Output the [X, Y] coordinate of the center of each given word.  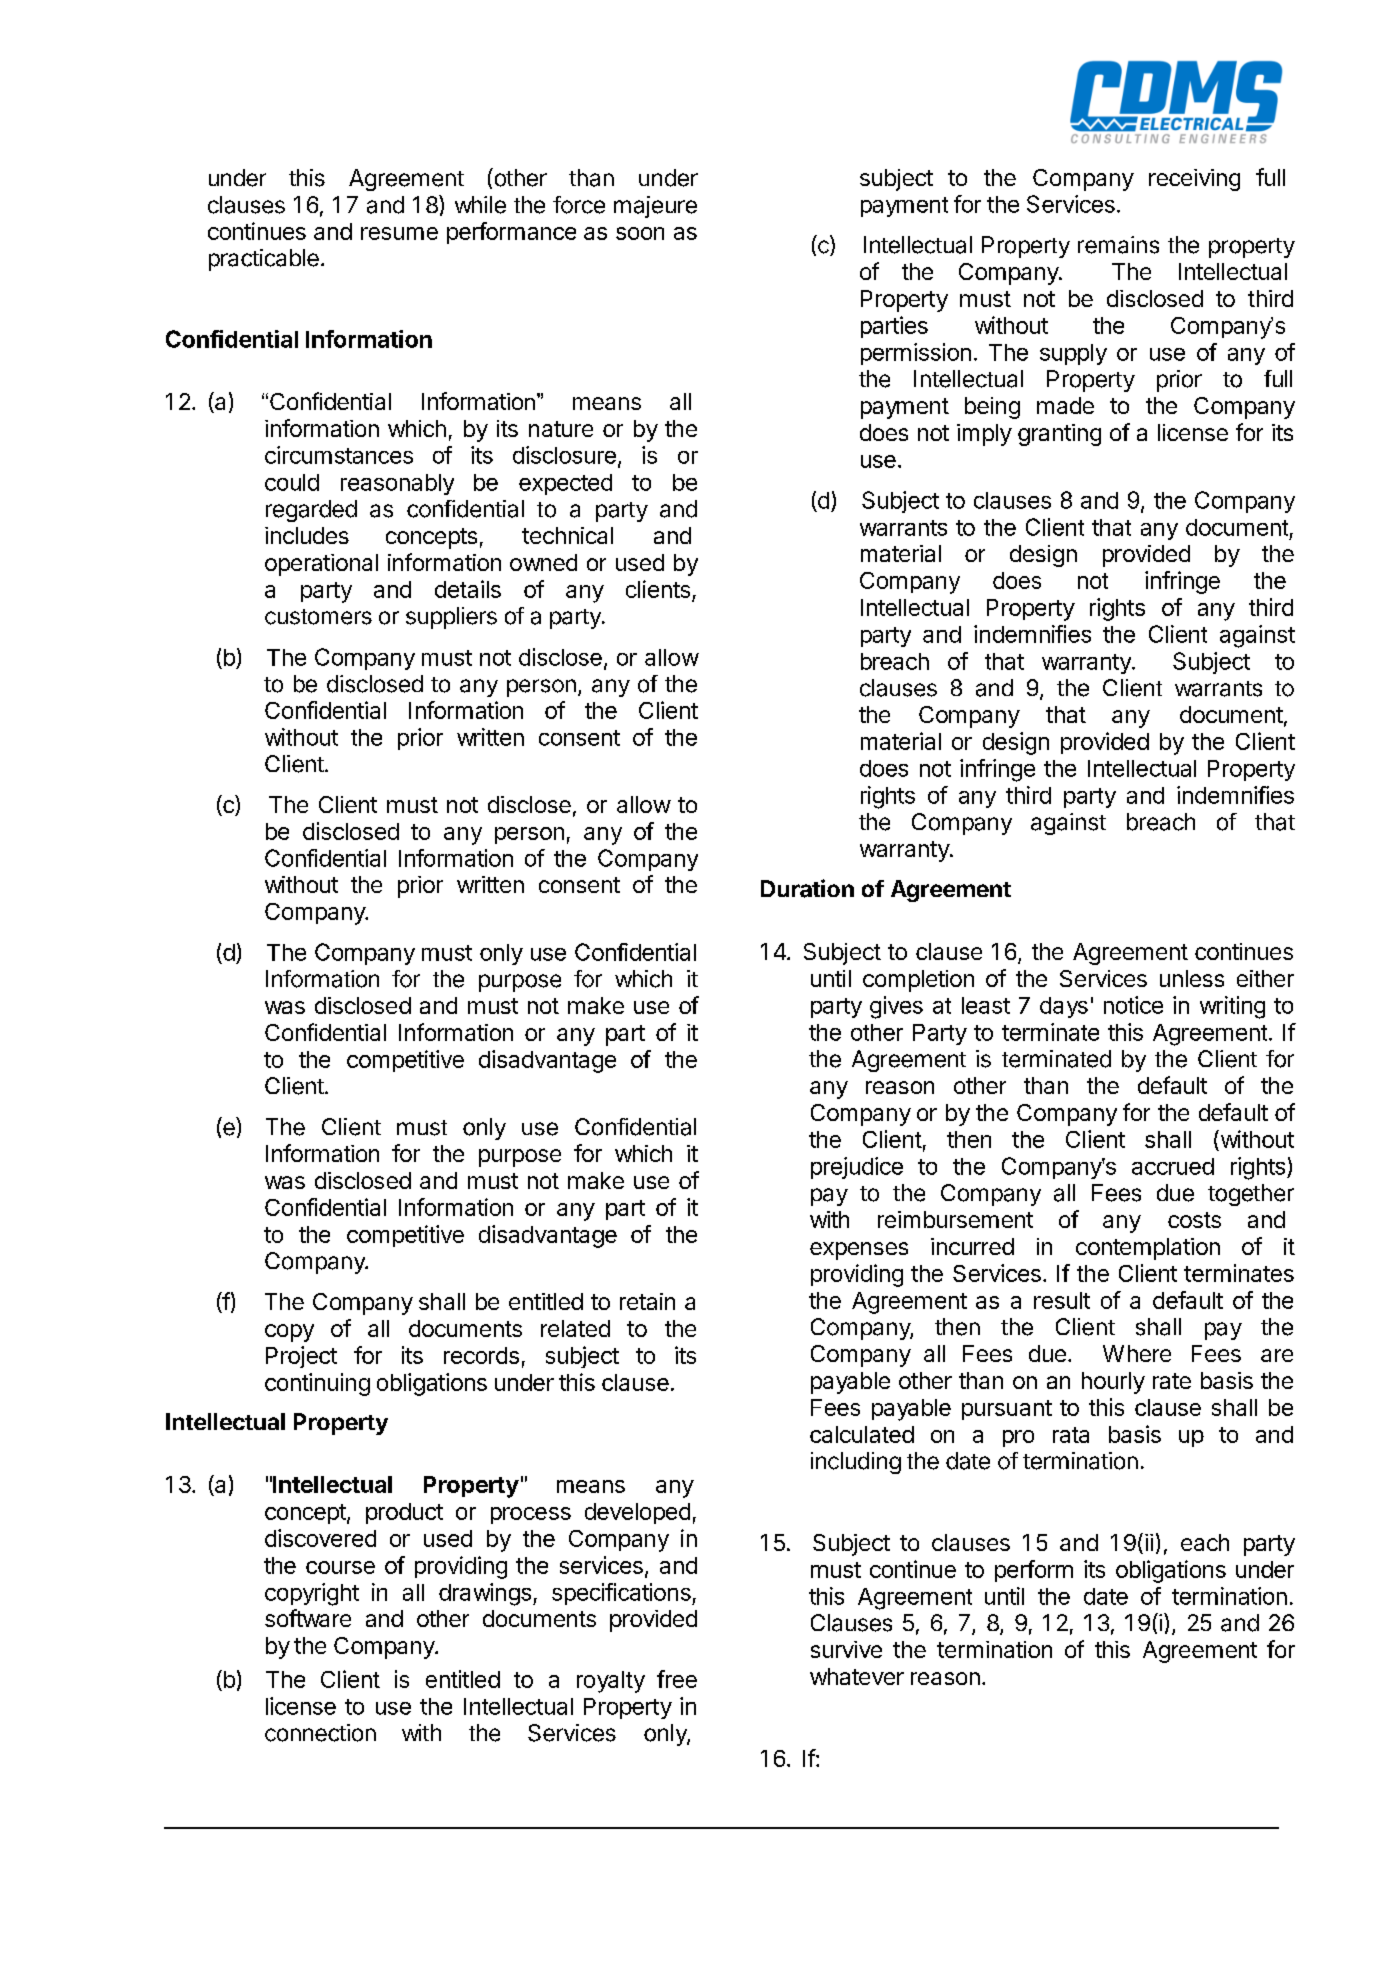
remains [1118, 245]
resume [399, 233]
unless [1192, 978]
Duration [807, 888]
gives [896, 1007]
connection [320, 1733]
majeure [655, 207]
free [677, 1679]
